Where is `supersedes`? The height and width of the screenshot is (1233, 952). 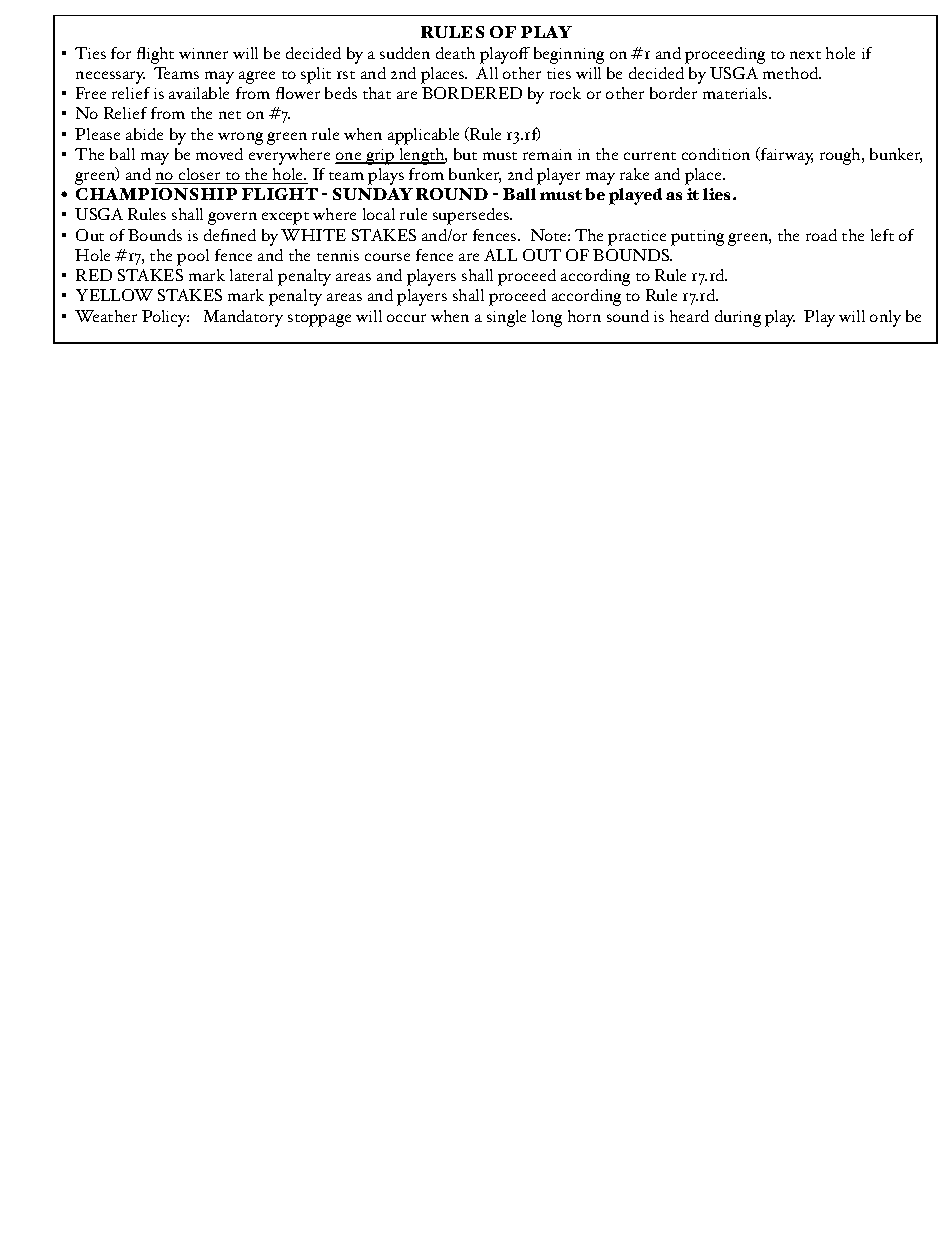 supersedes is located at coordinates (472, 216).
